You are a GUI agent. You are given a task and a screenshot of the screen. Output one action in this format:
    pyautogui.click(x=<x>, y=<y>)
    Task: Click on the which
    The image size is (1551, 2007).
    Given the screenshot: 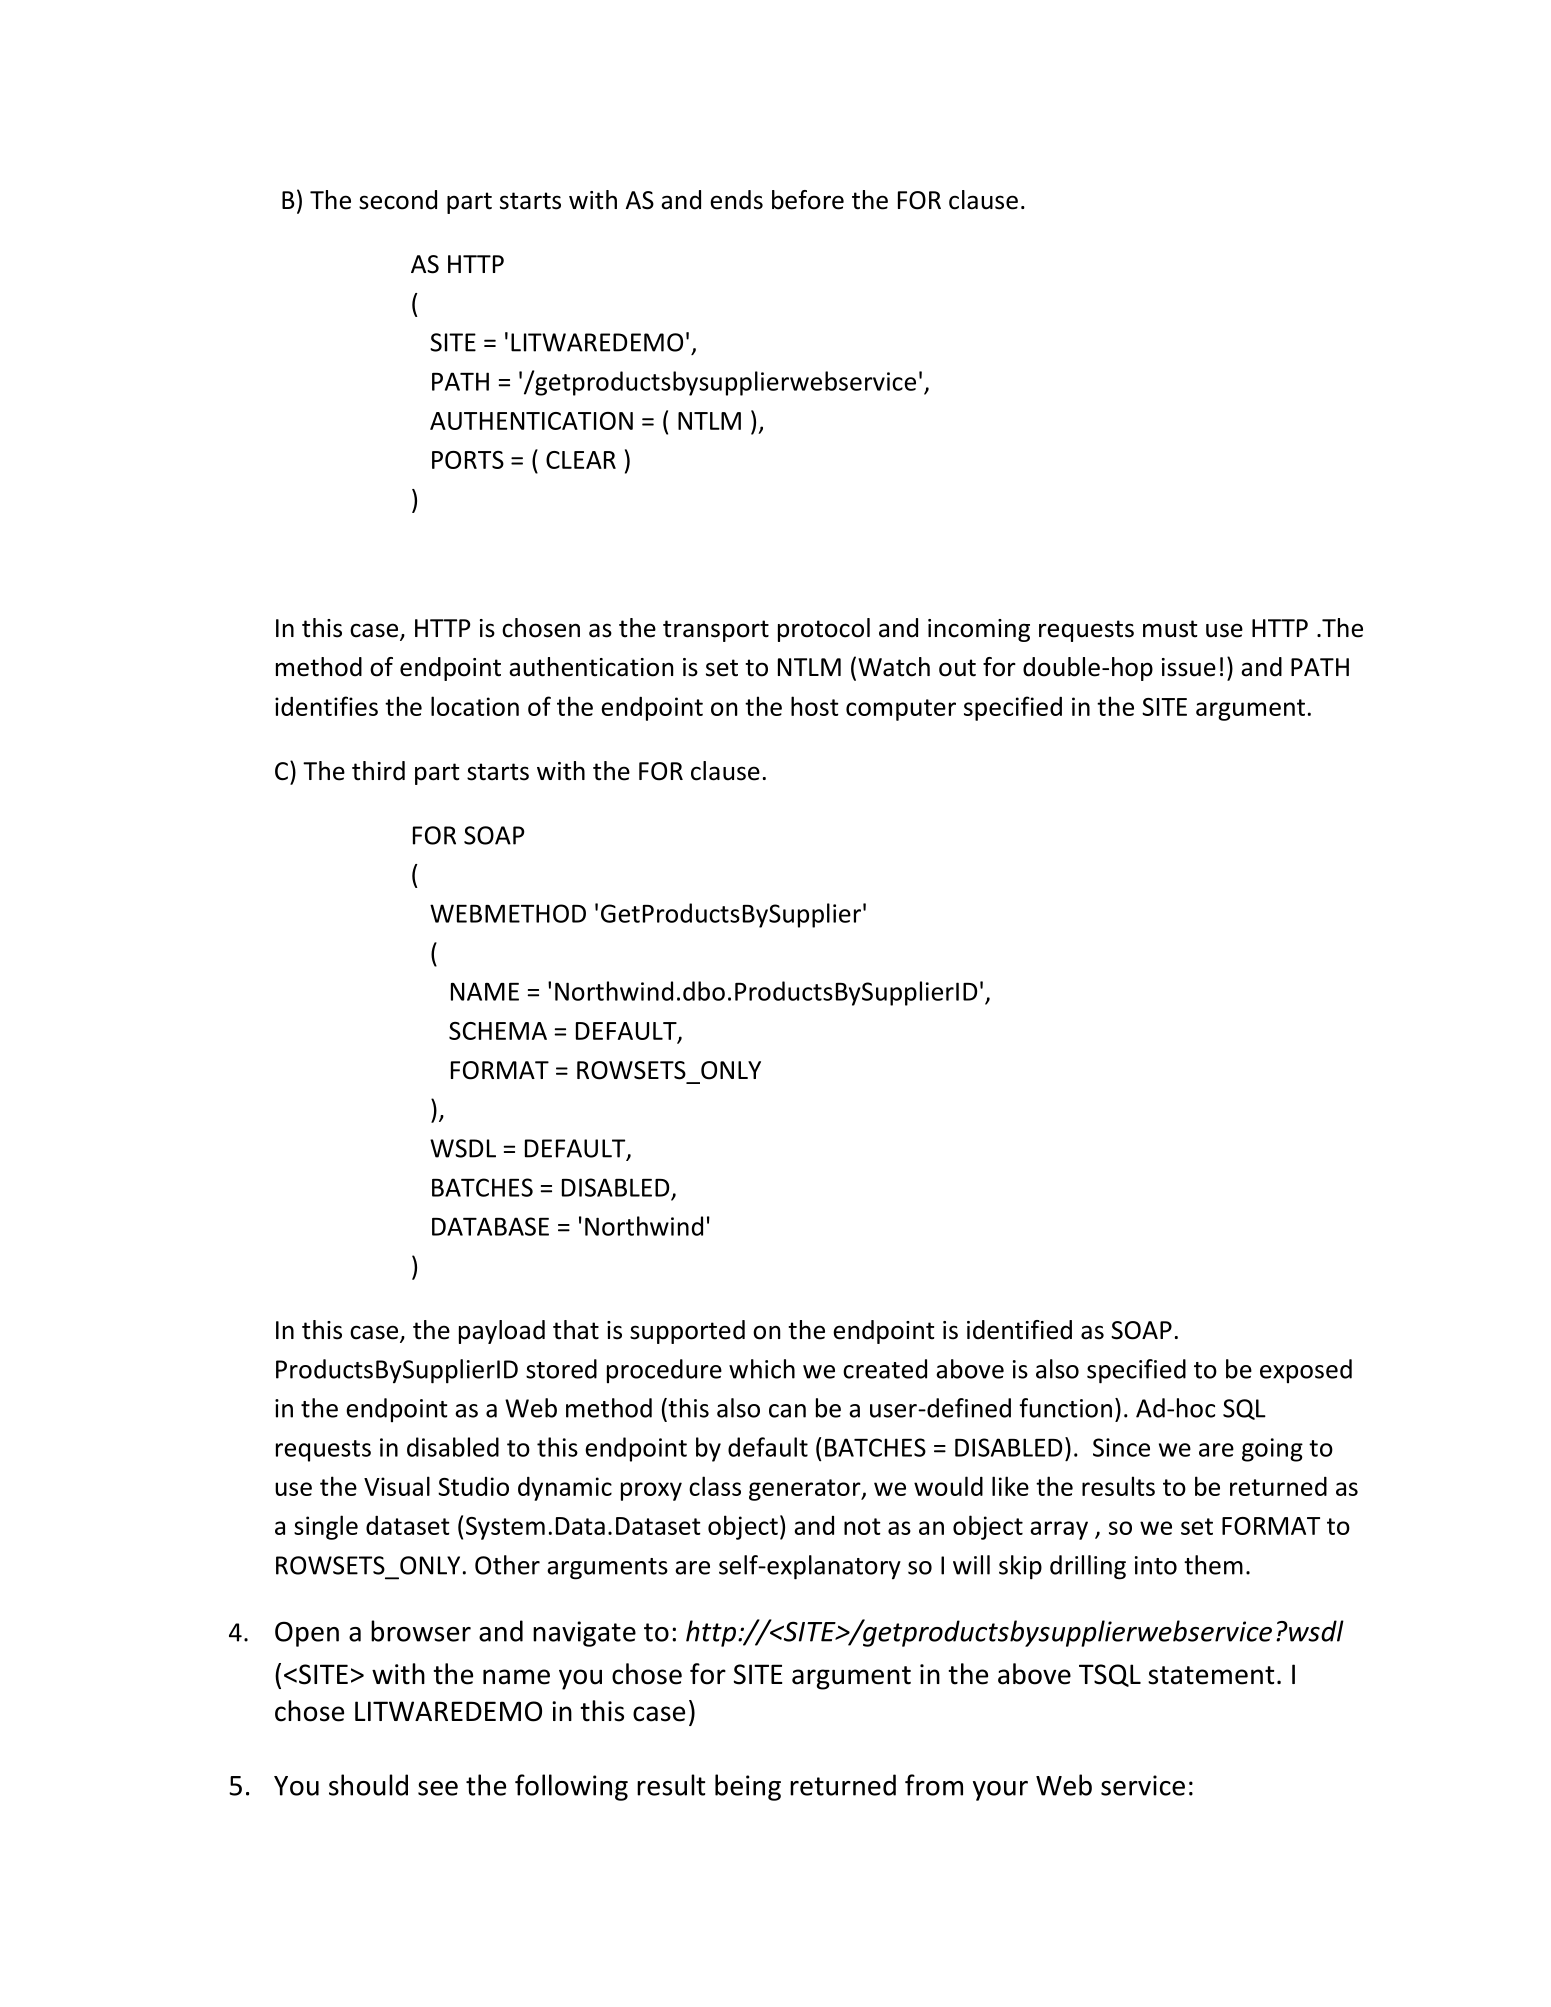 What is the action you would take?
    pyautogui.click(x=762, y=1369)
